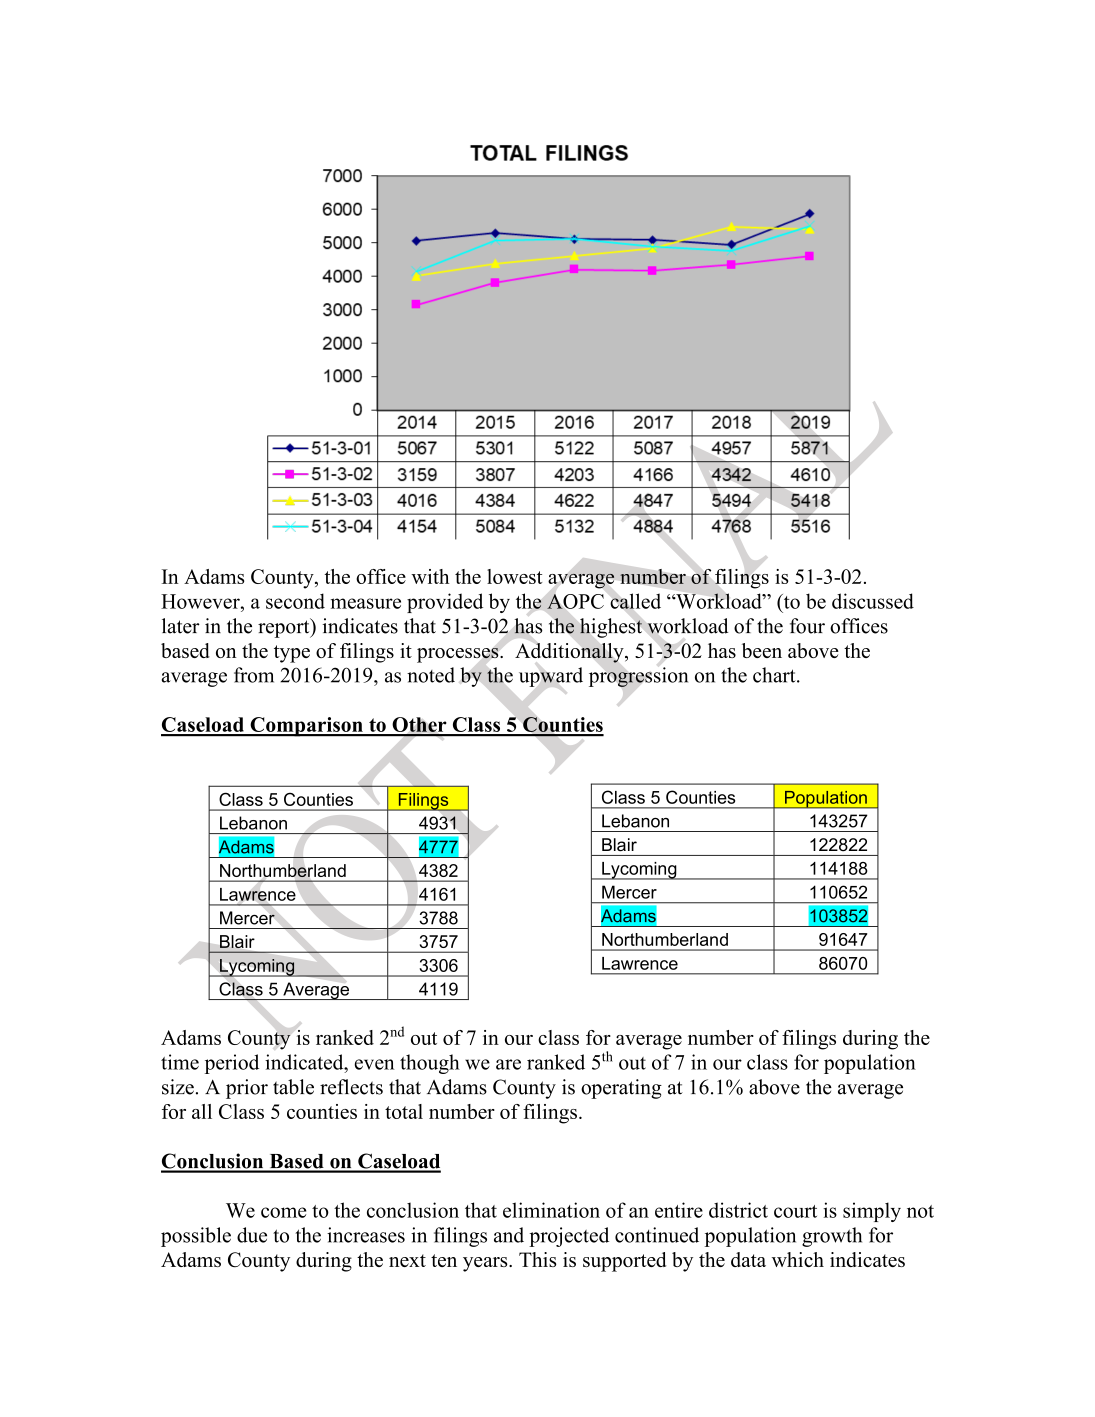 The height and width of the screenshot is (1417, 1095). What do you see at coordinates (508, 1064) in the screenshot?
I see `are` at bounding box center [508, 1064].
